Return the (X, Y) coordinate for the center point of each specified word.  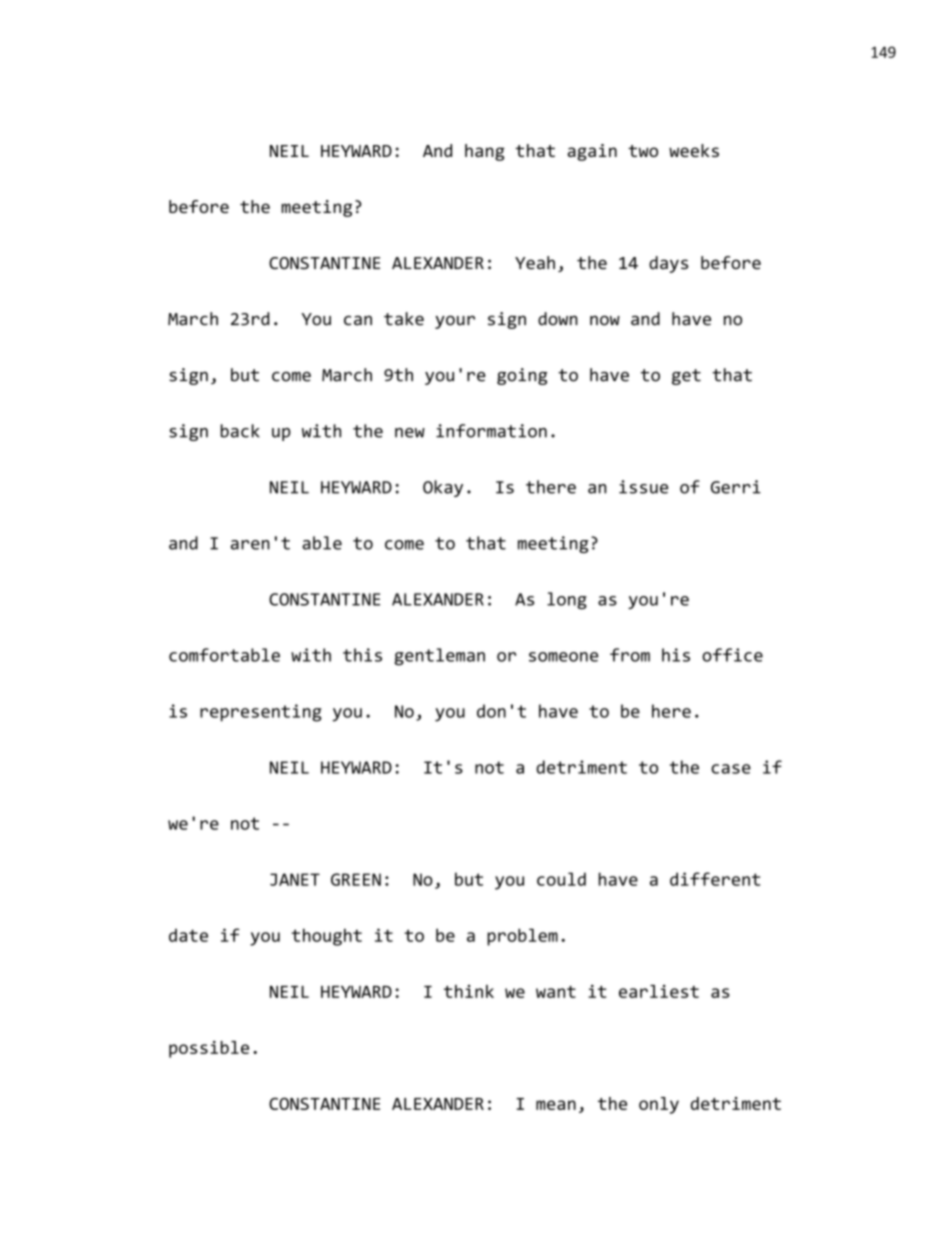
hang (485, 152)
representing (261, 713)
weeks (694, 150)
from (630, 655)
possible (209, 1049)
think (469, 991)
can (358, 320)
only (659, 1105)
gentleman (439, 657)
